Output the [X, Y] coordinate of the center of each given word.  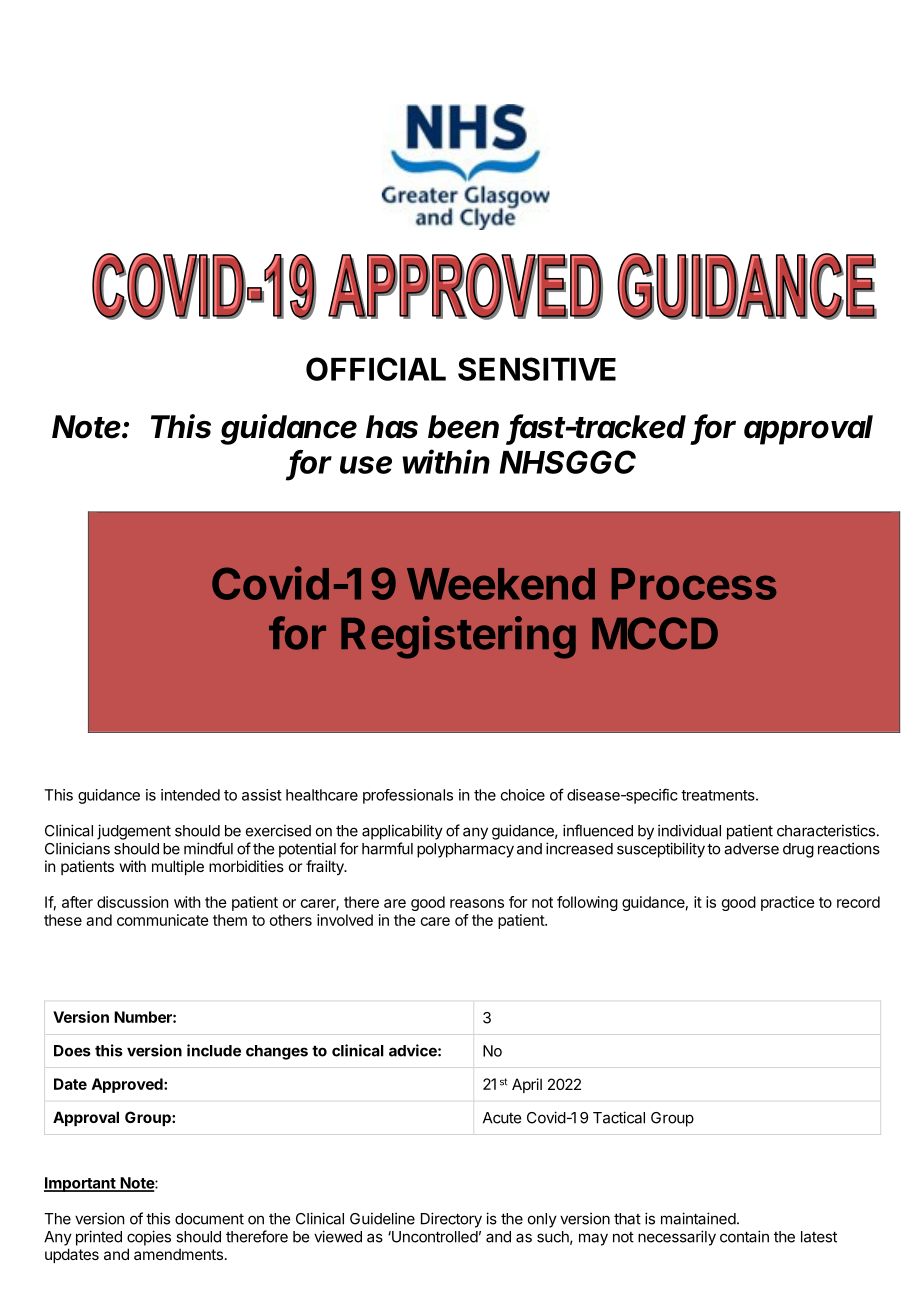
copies [149, 1238]
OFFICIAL [376, 369]
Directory [451, 1220]
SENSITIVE [537, 369]
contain [744, 1236]
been [463, 427]
